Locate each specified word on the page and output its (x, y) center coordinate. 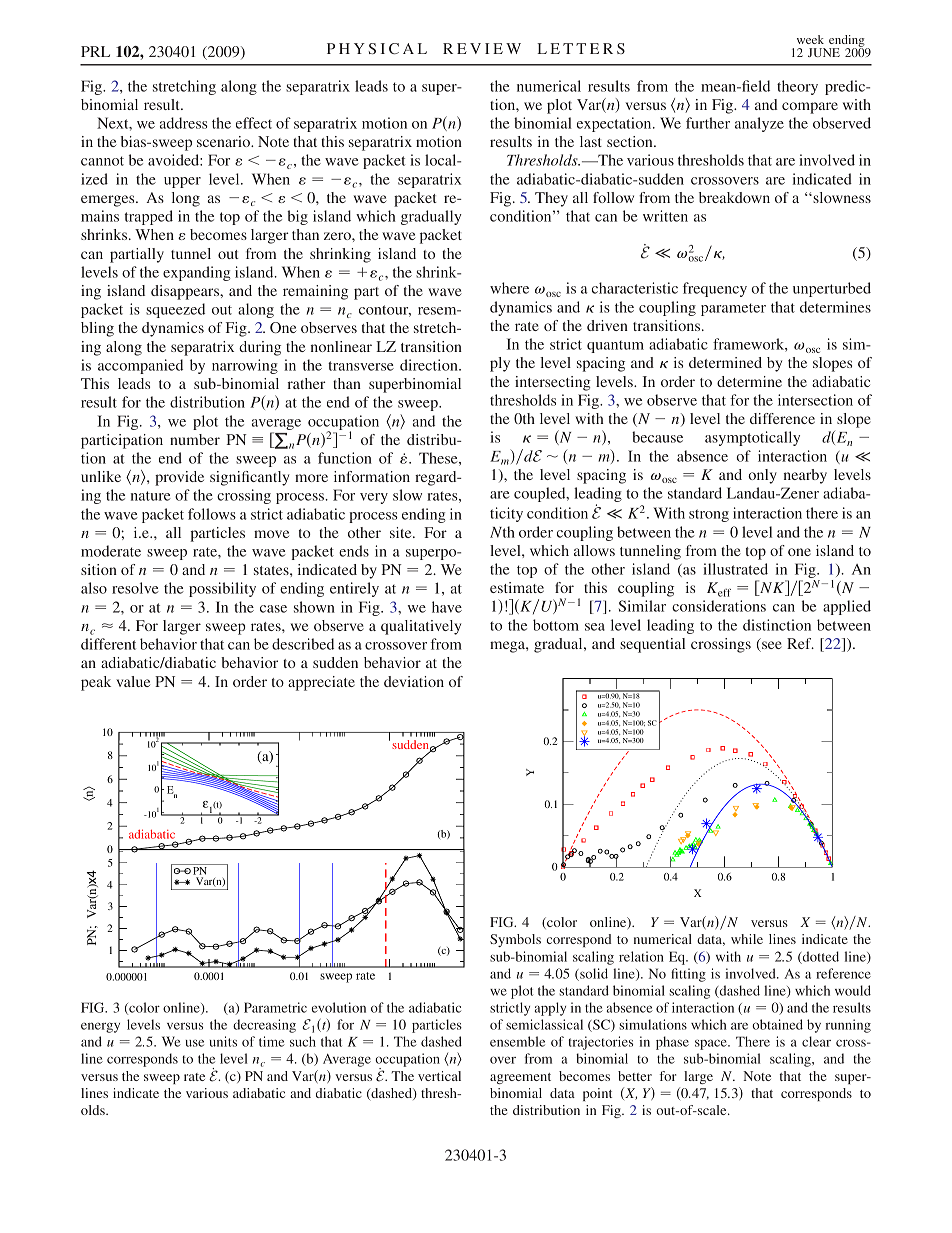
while (747, 939)
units (223, 1041)
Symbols (515, 940)
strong (709, 515)
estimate (517, 587)
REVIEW (482, 48)
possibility (222, 589)
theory (797, 87)
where (509, 288)
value (133, 681)
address (184, 123)
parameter (733, 309)
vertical (439, 1076)
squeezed (175, 310)
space (712, 1044)
